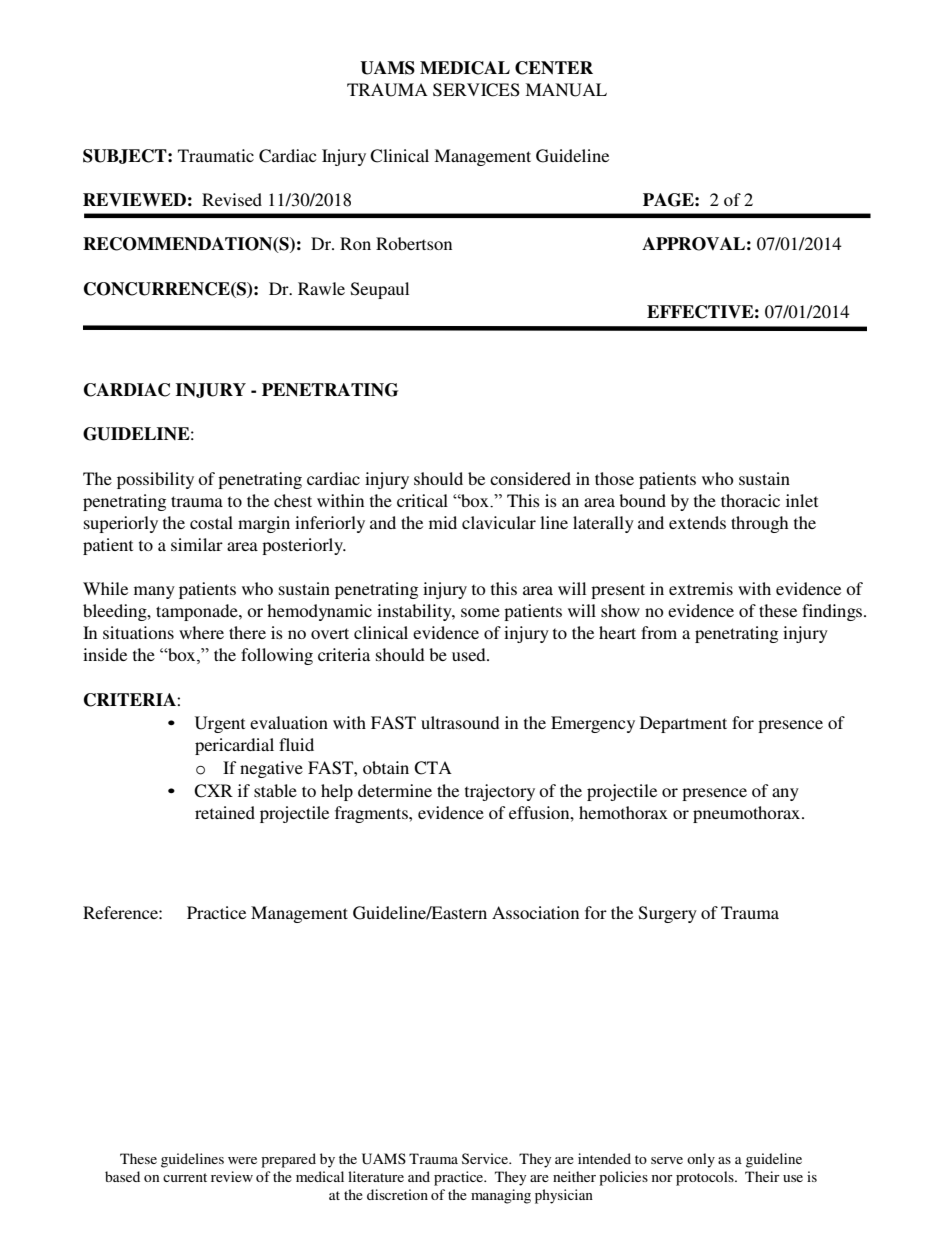  Describe the element at coordinates (201, 632) in the page. I see `where` at that location.
